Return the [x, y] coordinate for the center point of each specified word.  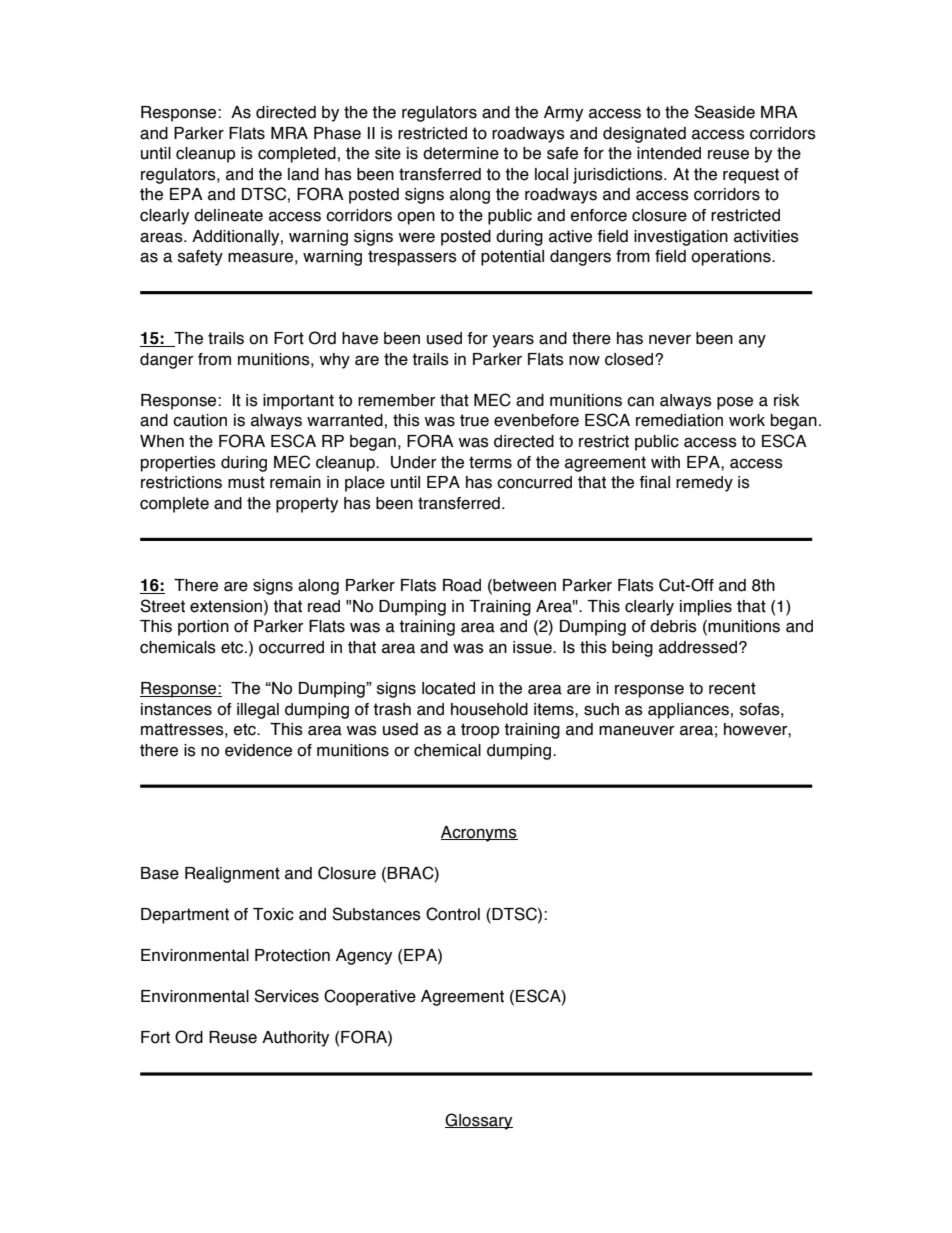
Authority [295, 1039]
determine [461, 153]
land [303, 174]
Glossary [479, 1121]
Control [453, 914]
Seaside [724, 112]
